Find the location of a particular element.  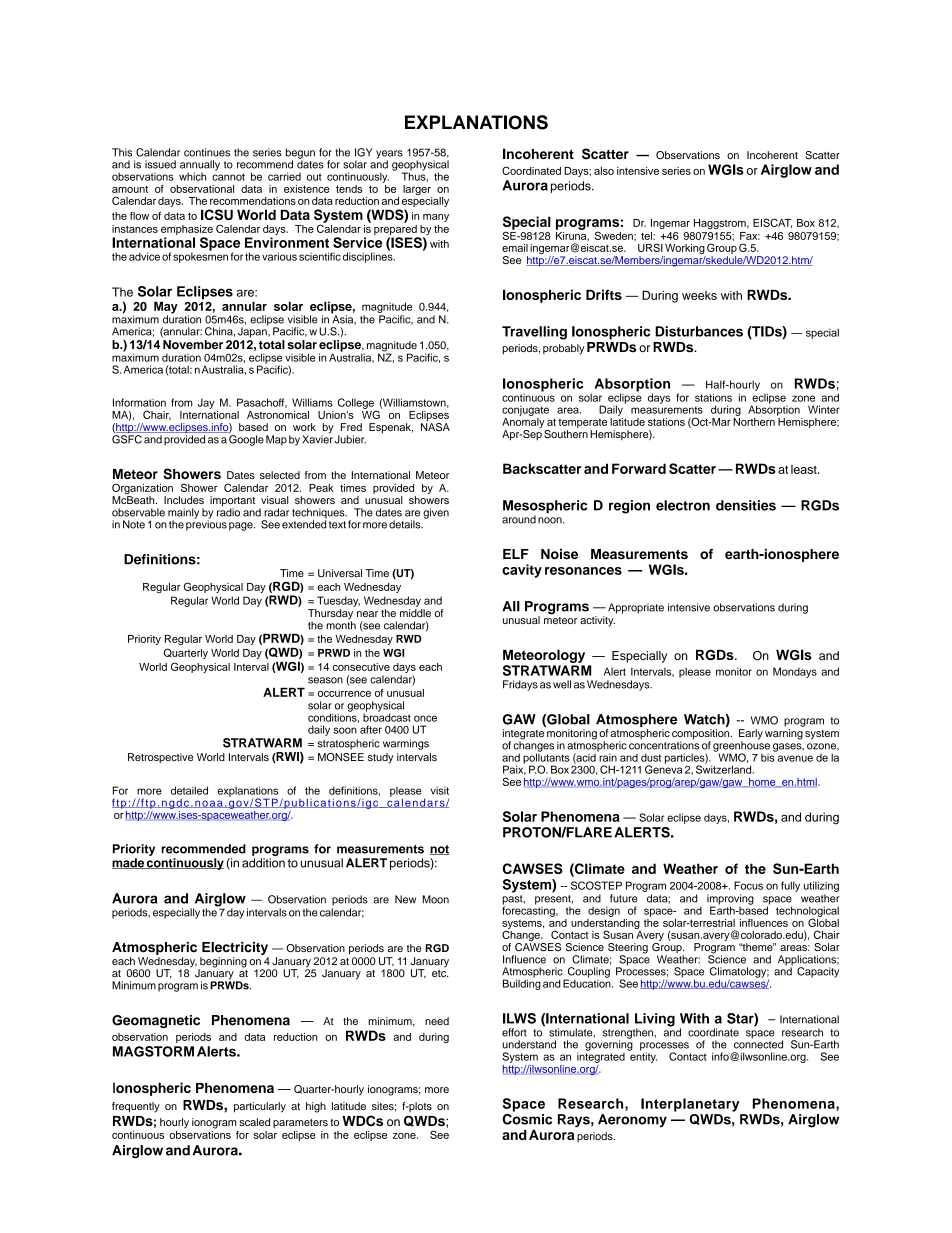

particularly is located at coordinates (260, 1107).
